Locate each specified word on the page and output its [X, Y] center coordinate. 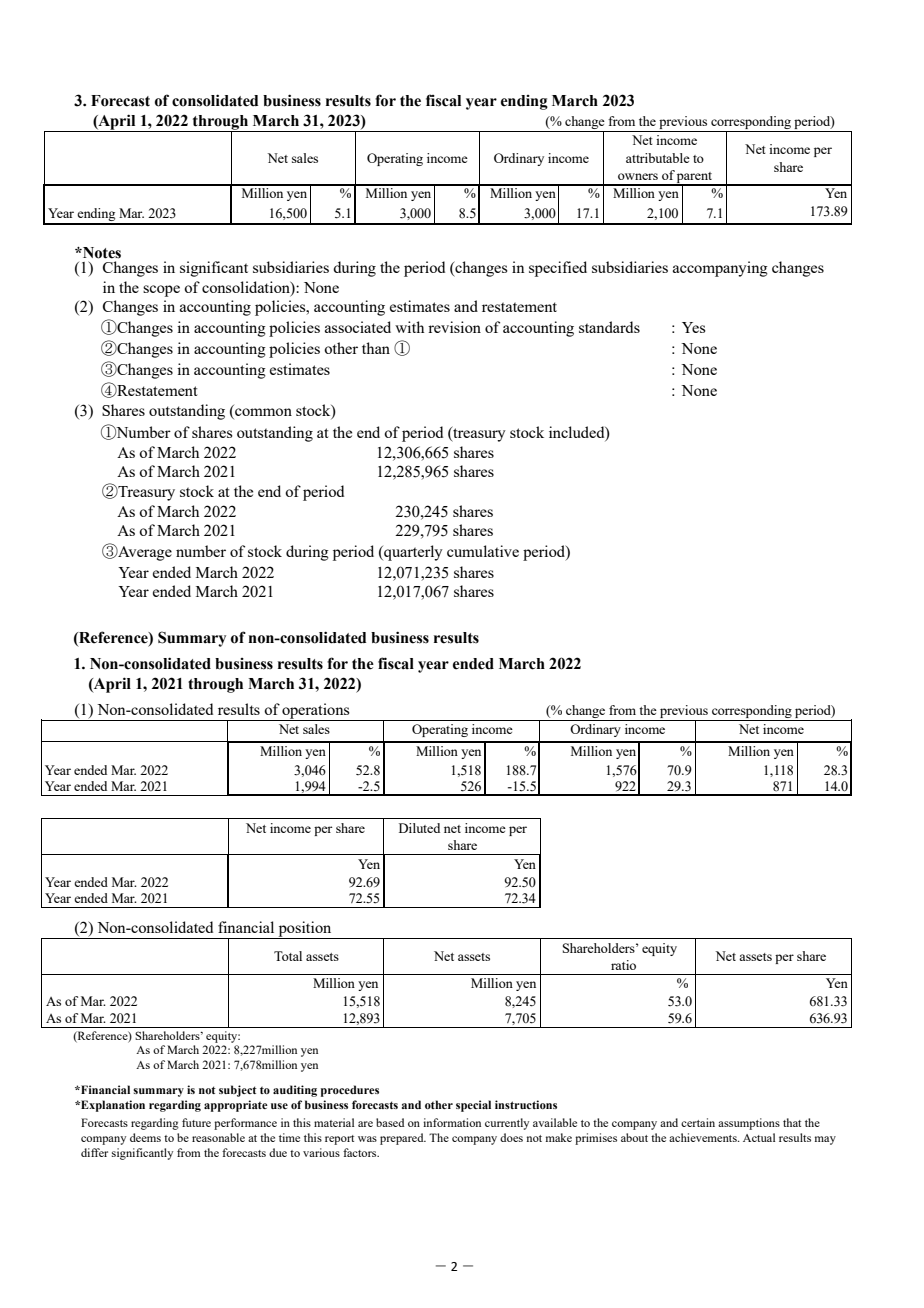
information [452, 1122]
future [196, 1122]
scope [161, 291]
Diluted [419, 828]
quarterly [412, 553]
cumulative [483, 551]
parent [694, 179]
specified [558, 269]
